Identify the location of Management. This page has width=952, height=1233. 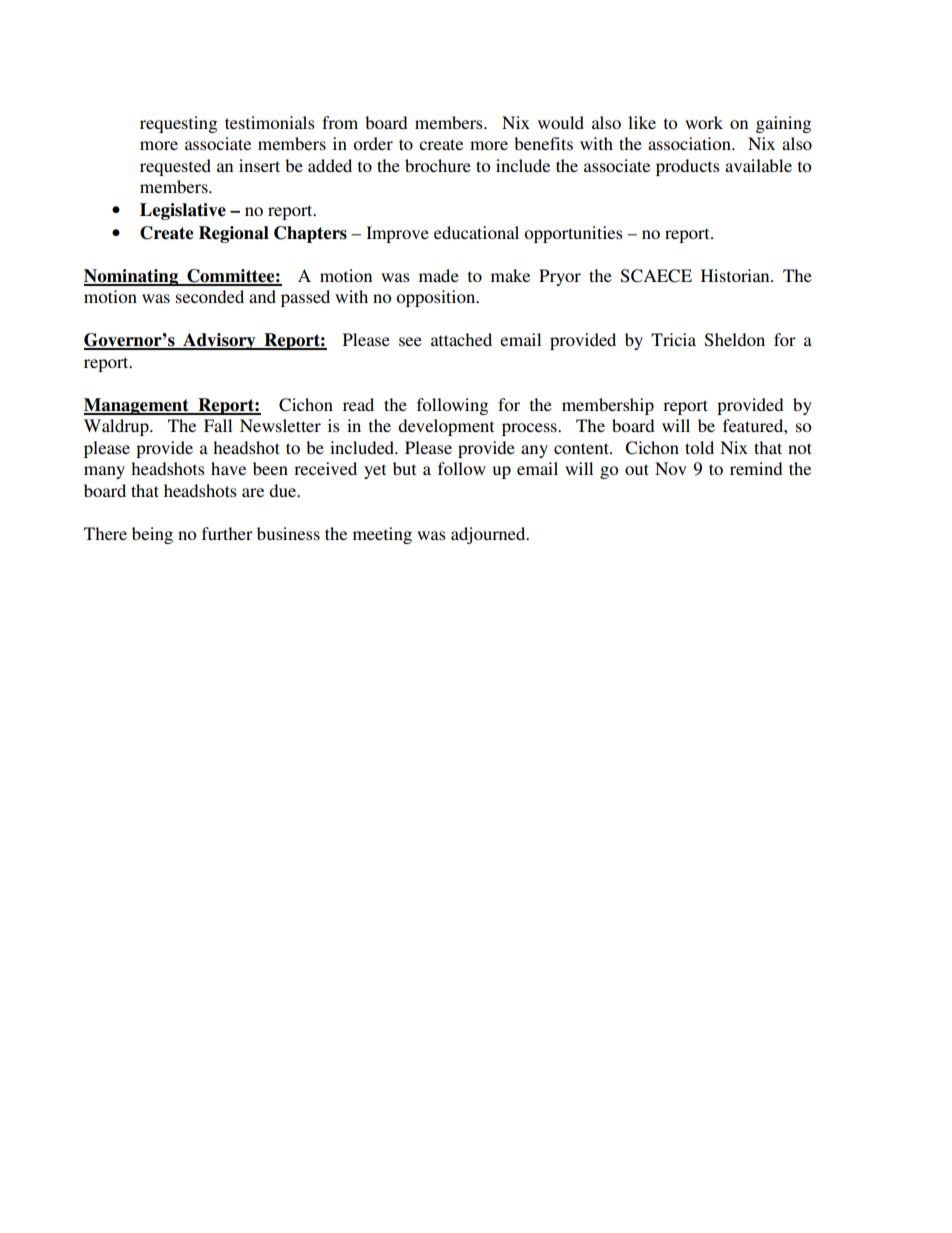
(137, 406).
